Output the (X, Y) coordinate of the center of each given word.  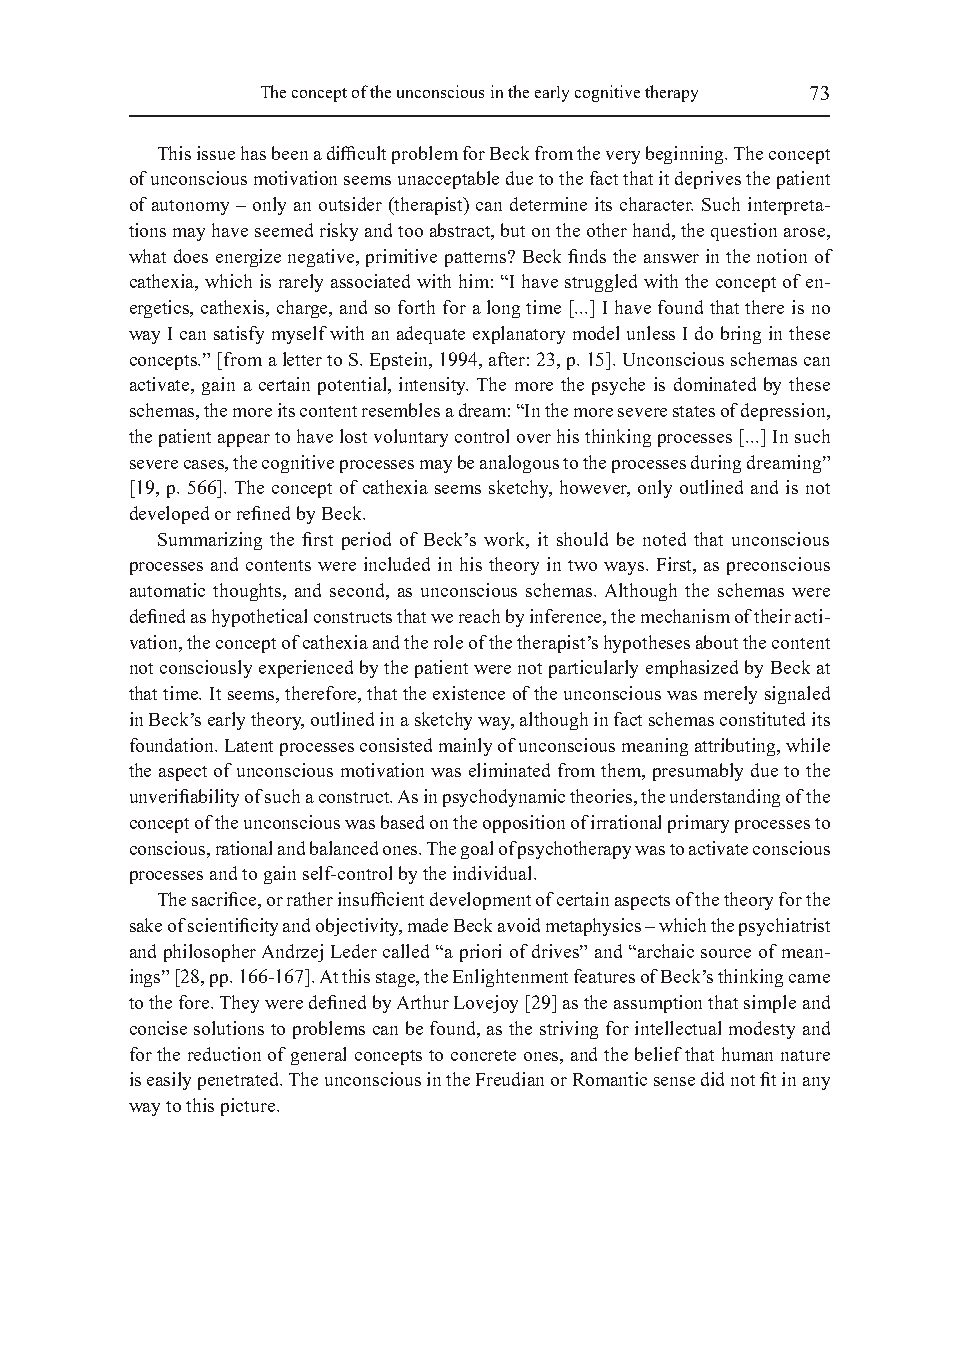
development (480, 901)
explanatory (519, 335)
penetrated (240, 1081)
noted (664, 539)
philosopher (210, 953)
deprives (708, 180)
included (397, 564)
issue (216, 153)
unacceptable (448, 180)
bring (741, 335)
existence (469, 693)
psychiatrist (784, 927)
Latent (249, 745)
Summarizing (210, 541)
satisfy (239, 335)
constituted (762, 719)
